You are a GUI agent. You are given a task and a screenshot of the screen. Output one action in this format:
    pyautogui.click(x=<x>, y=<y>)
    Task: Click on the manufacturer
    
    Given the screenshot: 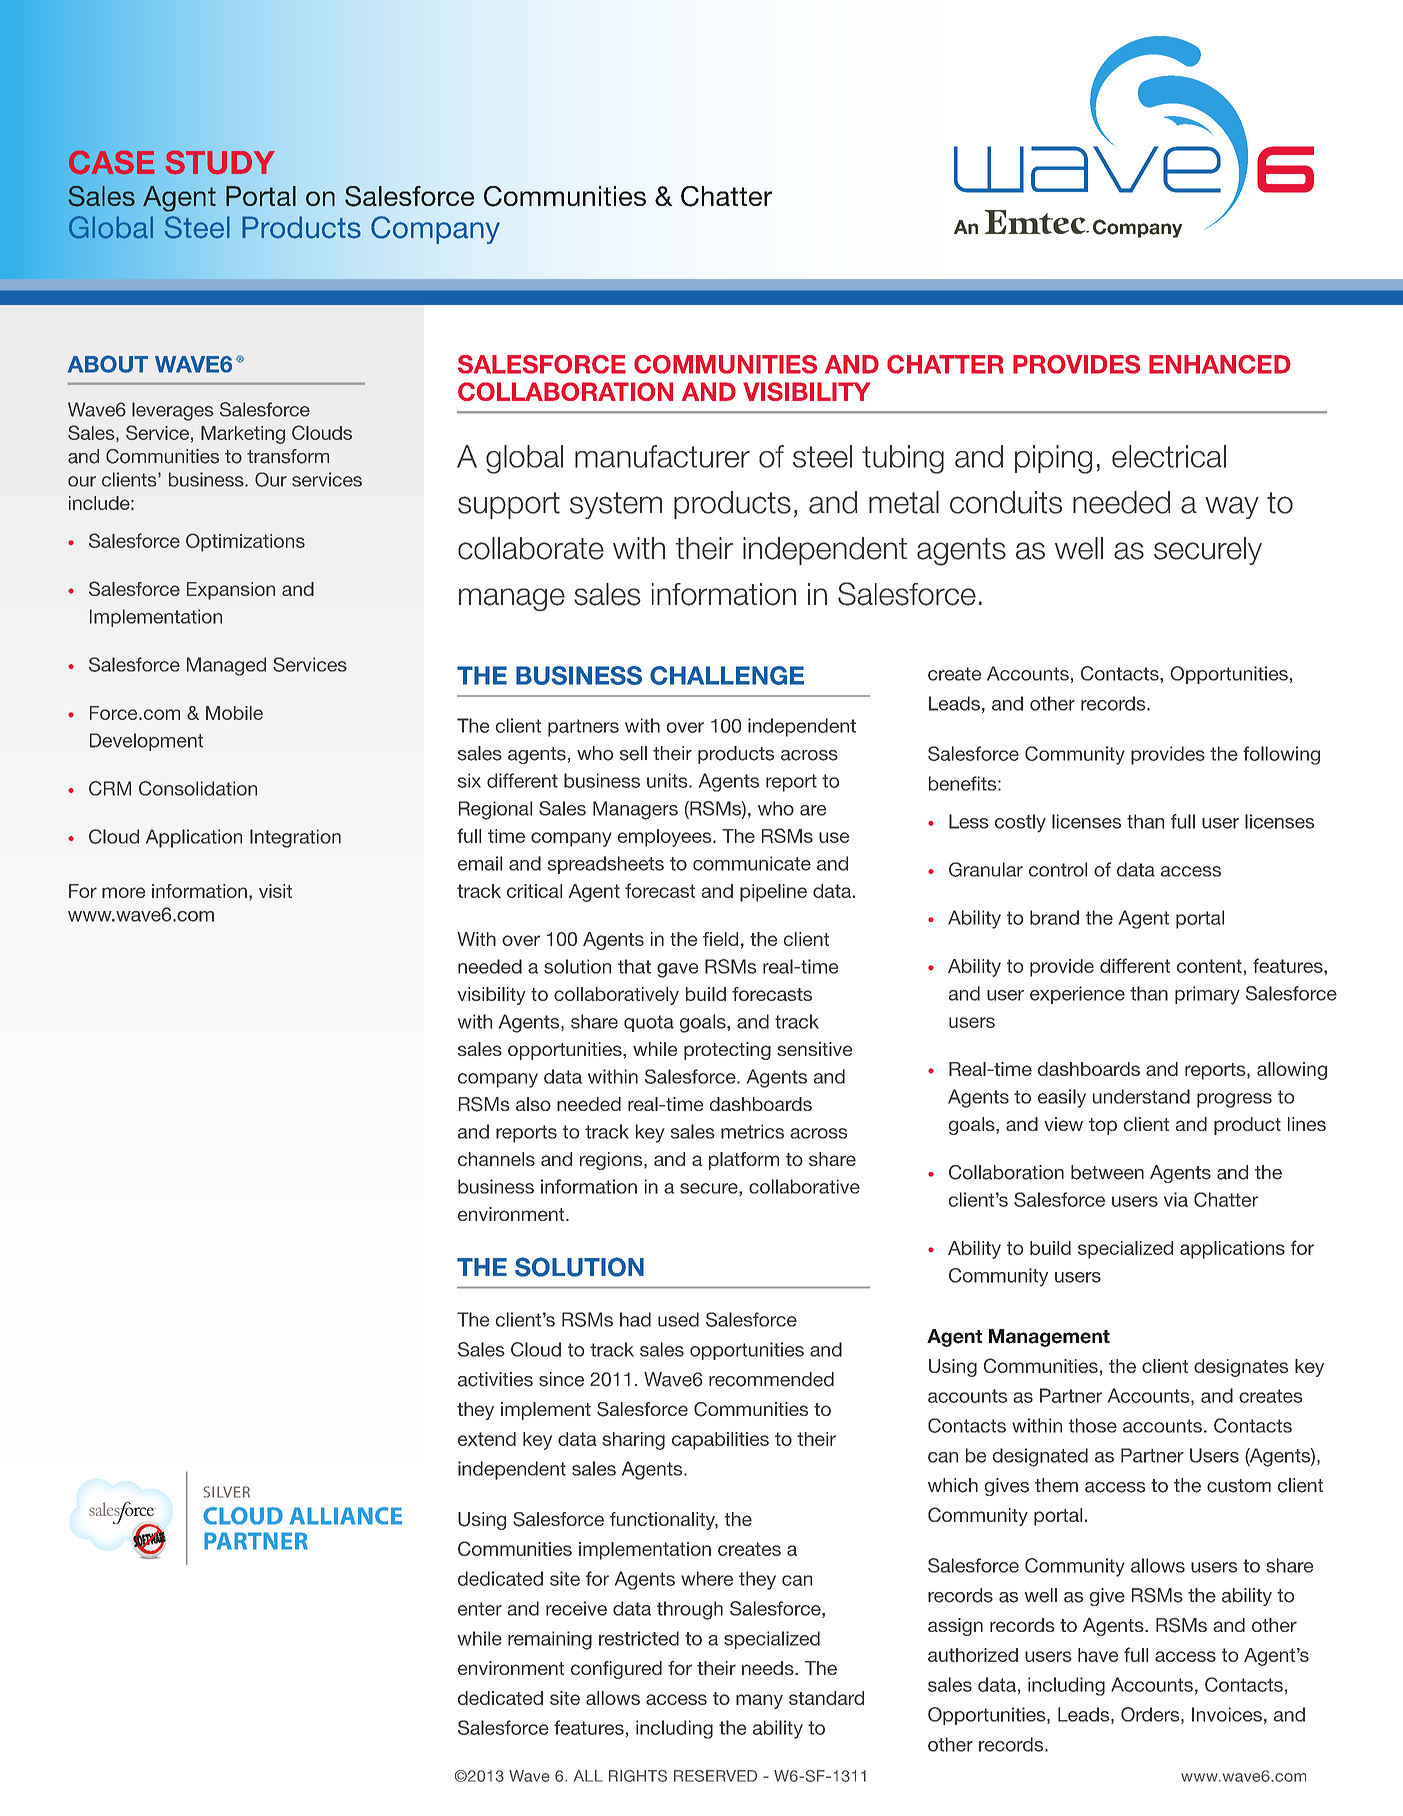 What is the action you would take?
    pyautogui.click(x=662, y=456)
